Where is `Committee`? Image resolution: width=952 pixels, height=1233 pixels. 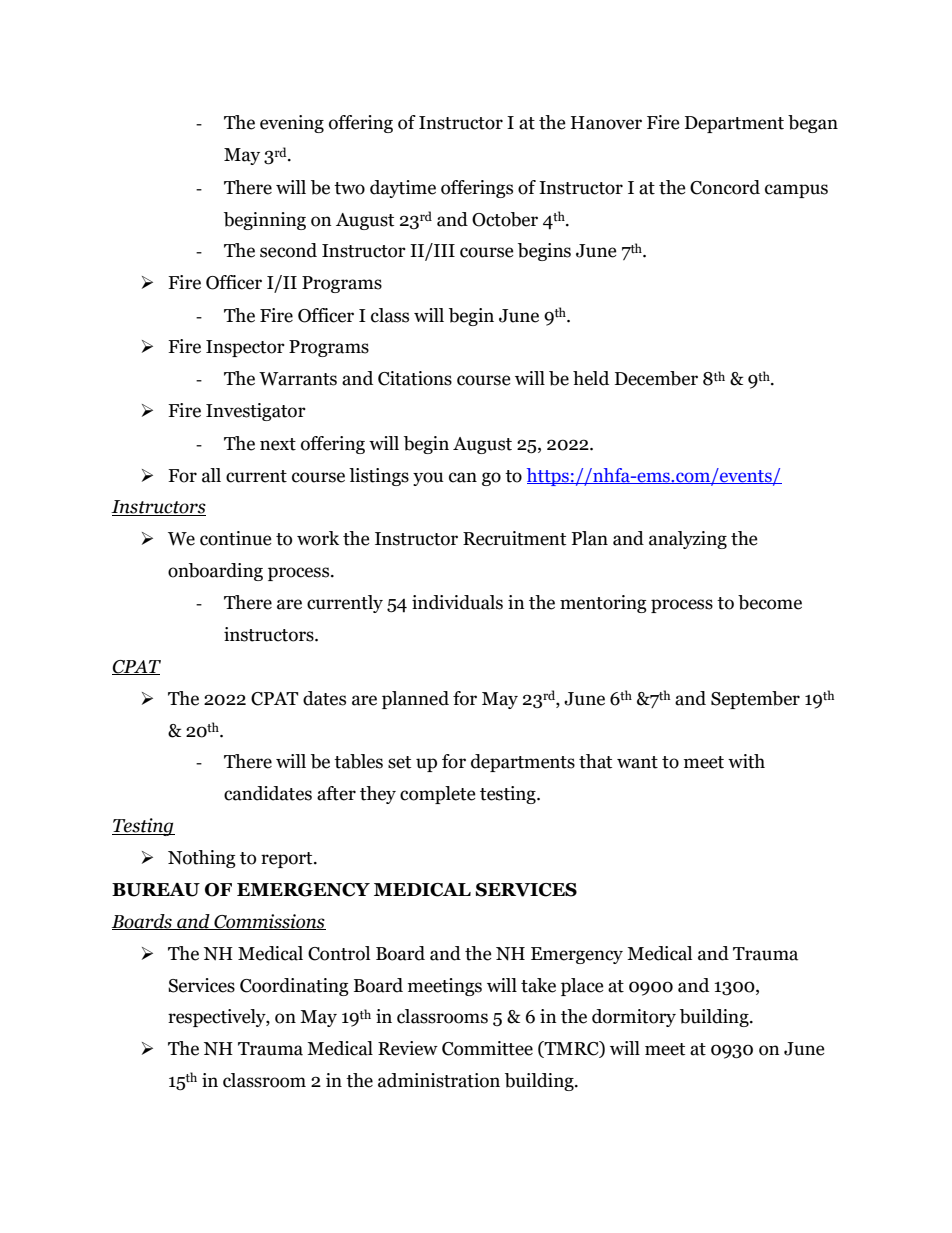 Committee is located at coordinates (487, 1048).
